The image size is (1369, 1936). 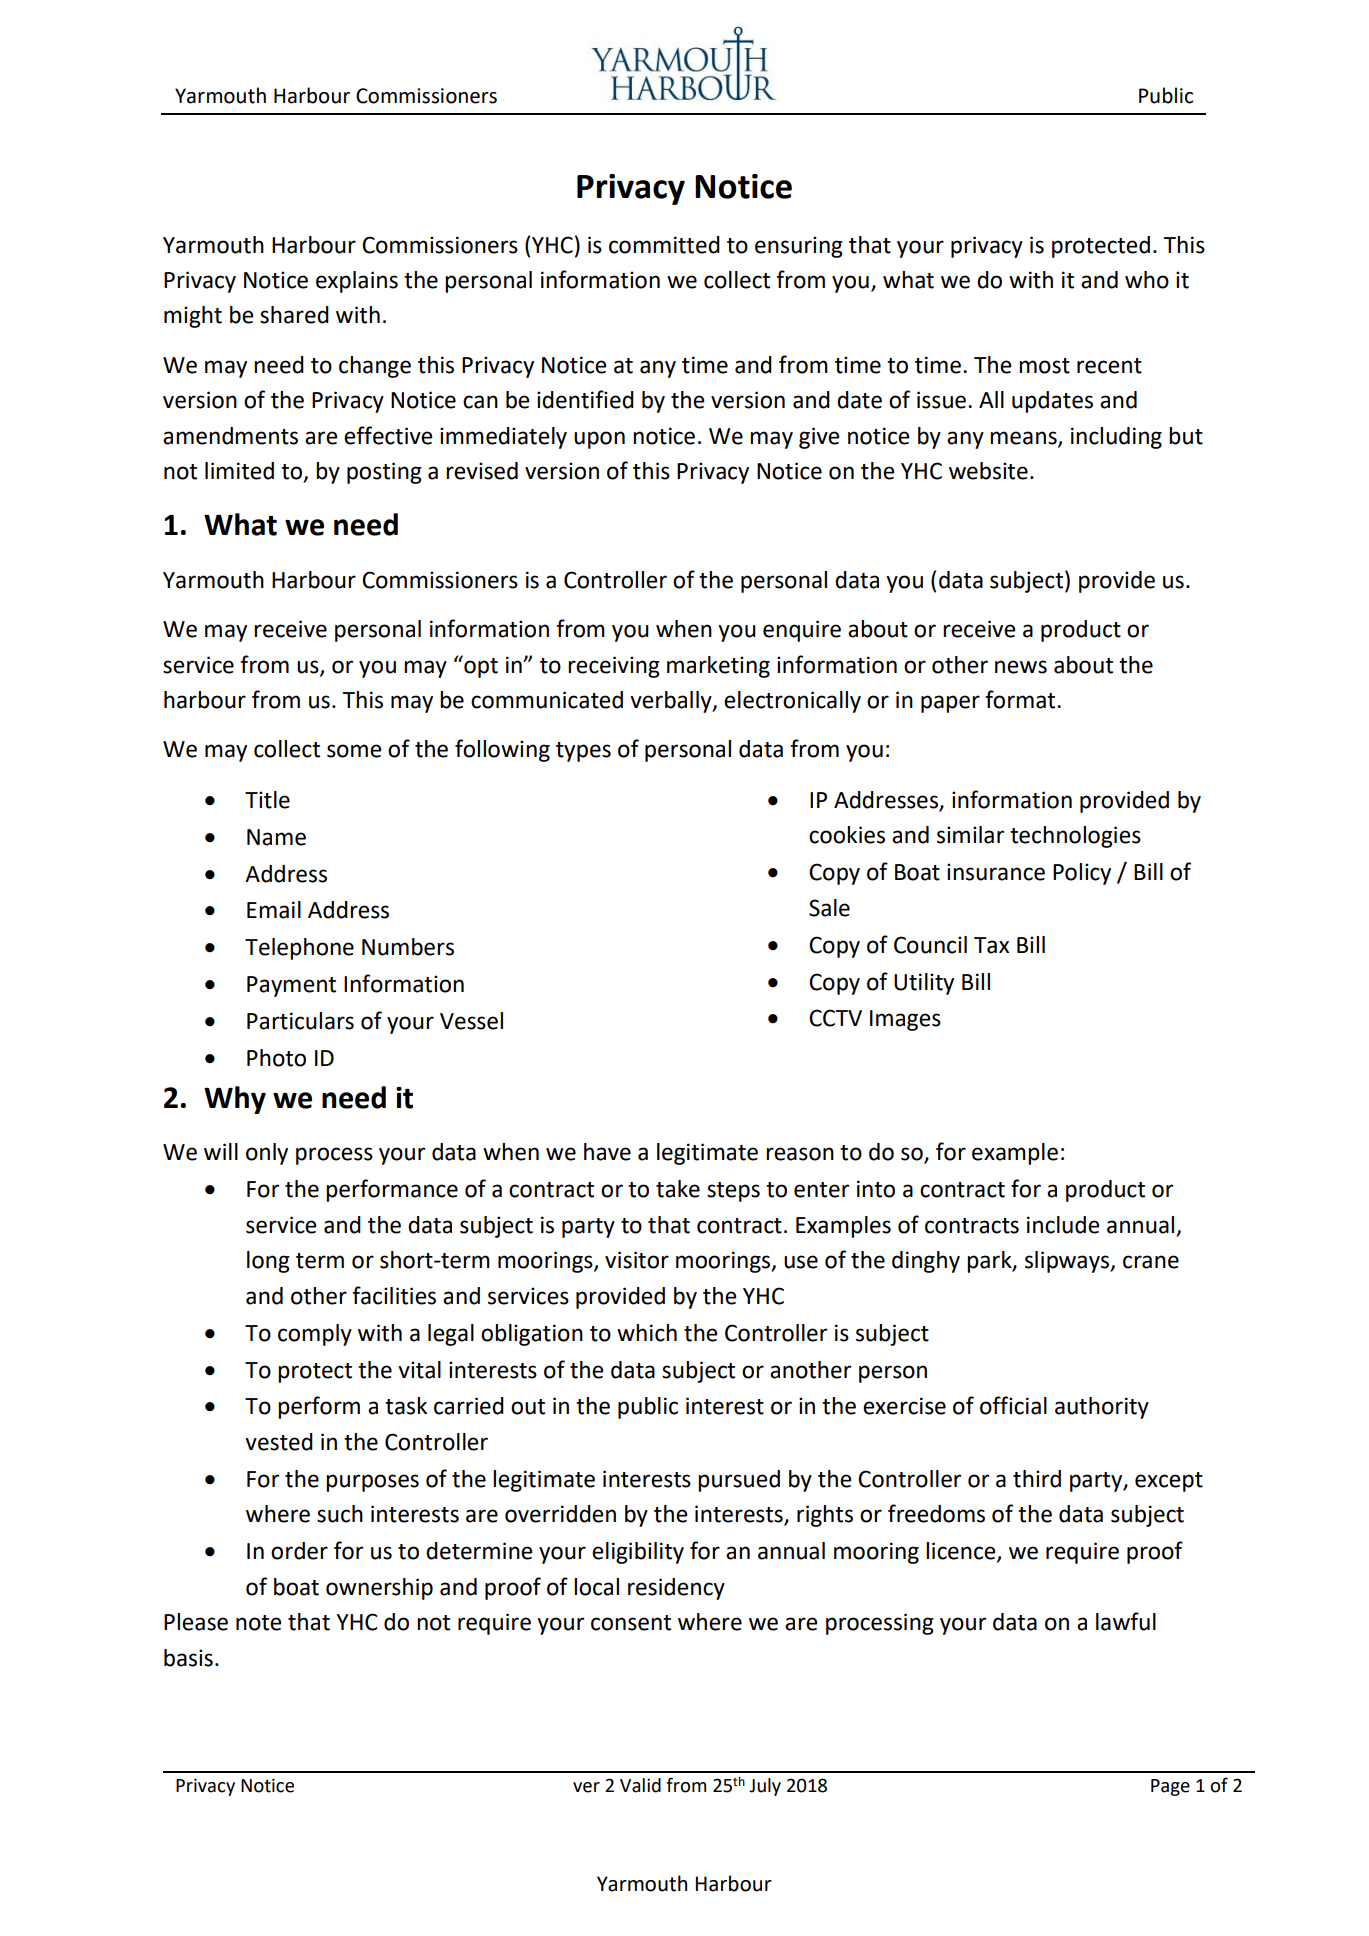 What do you see at coordinates (258, 1623) in the document?
I see `note` at bounding box center [258, 1623].
